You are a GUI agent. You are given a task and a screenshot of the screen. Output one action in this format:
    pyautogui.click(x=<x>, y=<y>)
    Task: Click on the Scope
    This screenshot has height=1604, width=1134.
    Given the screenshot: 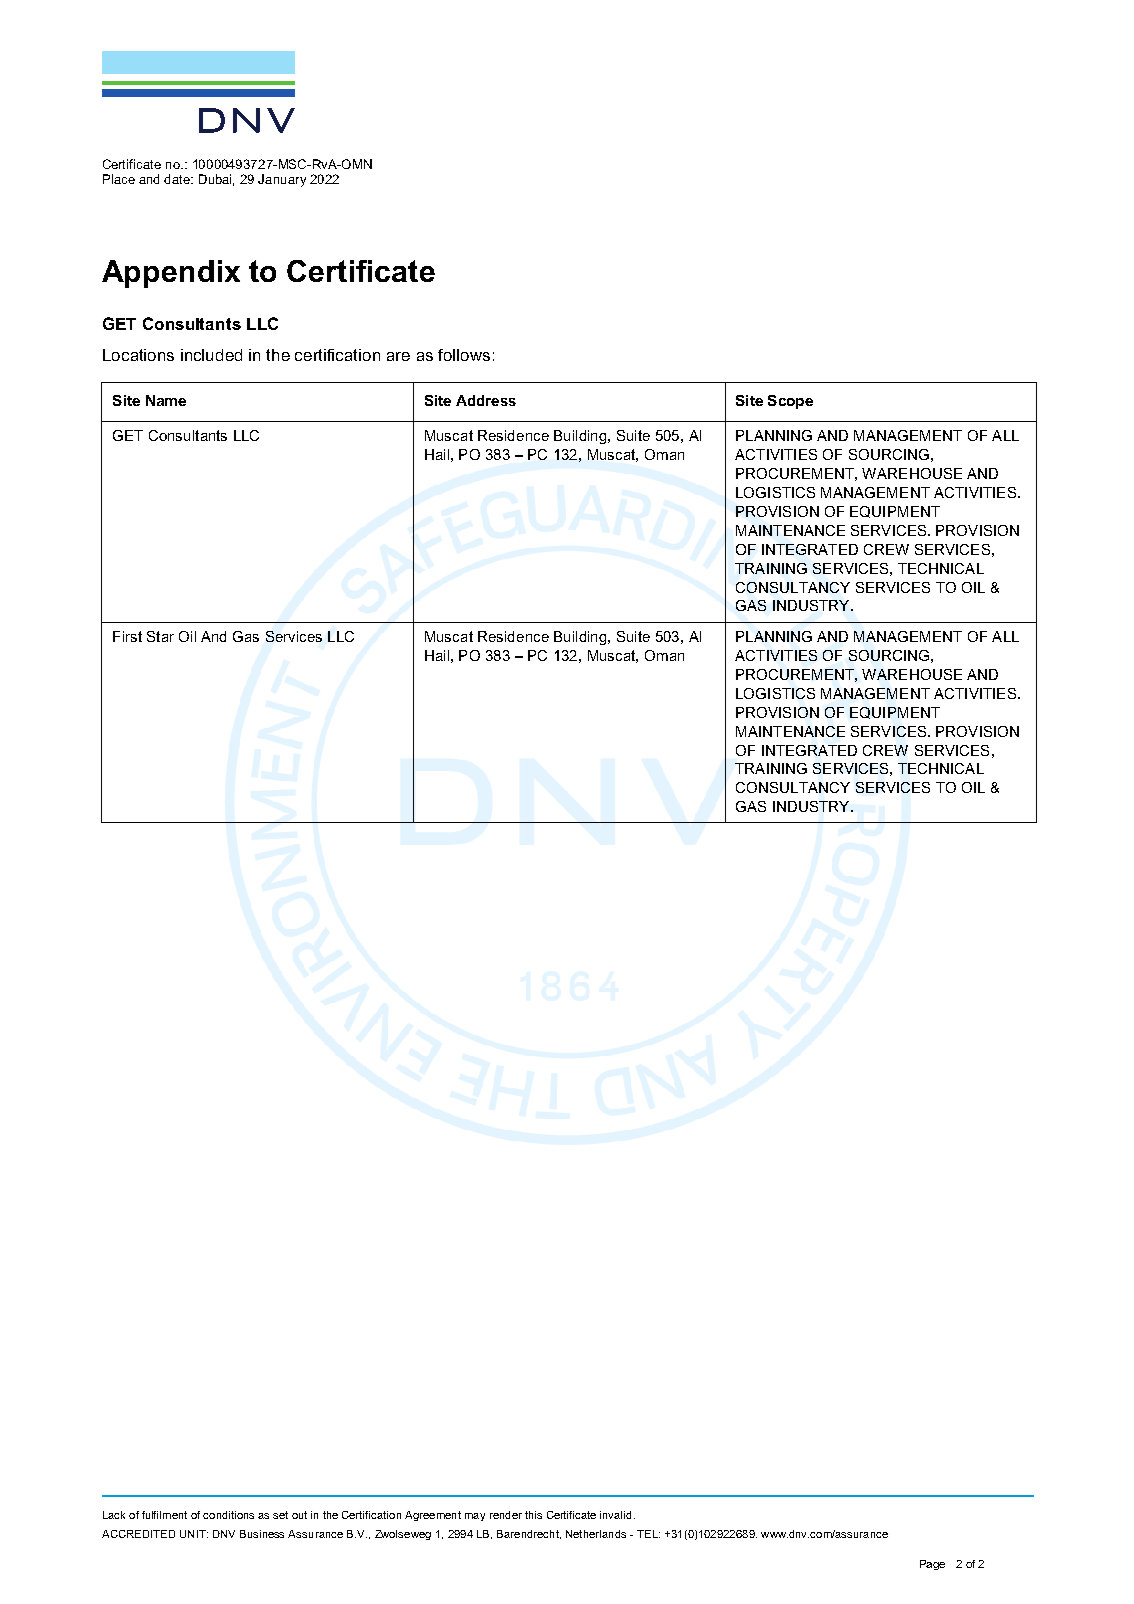 What is the action you would take?
    pyautogui.click(x=790, y=402)
